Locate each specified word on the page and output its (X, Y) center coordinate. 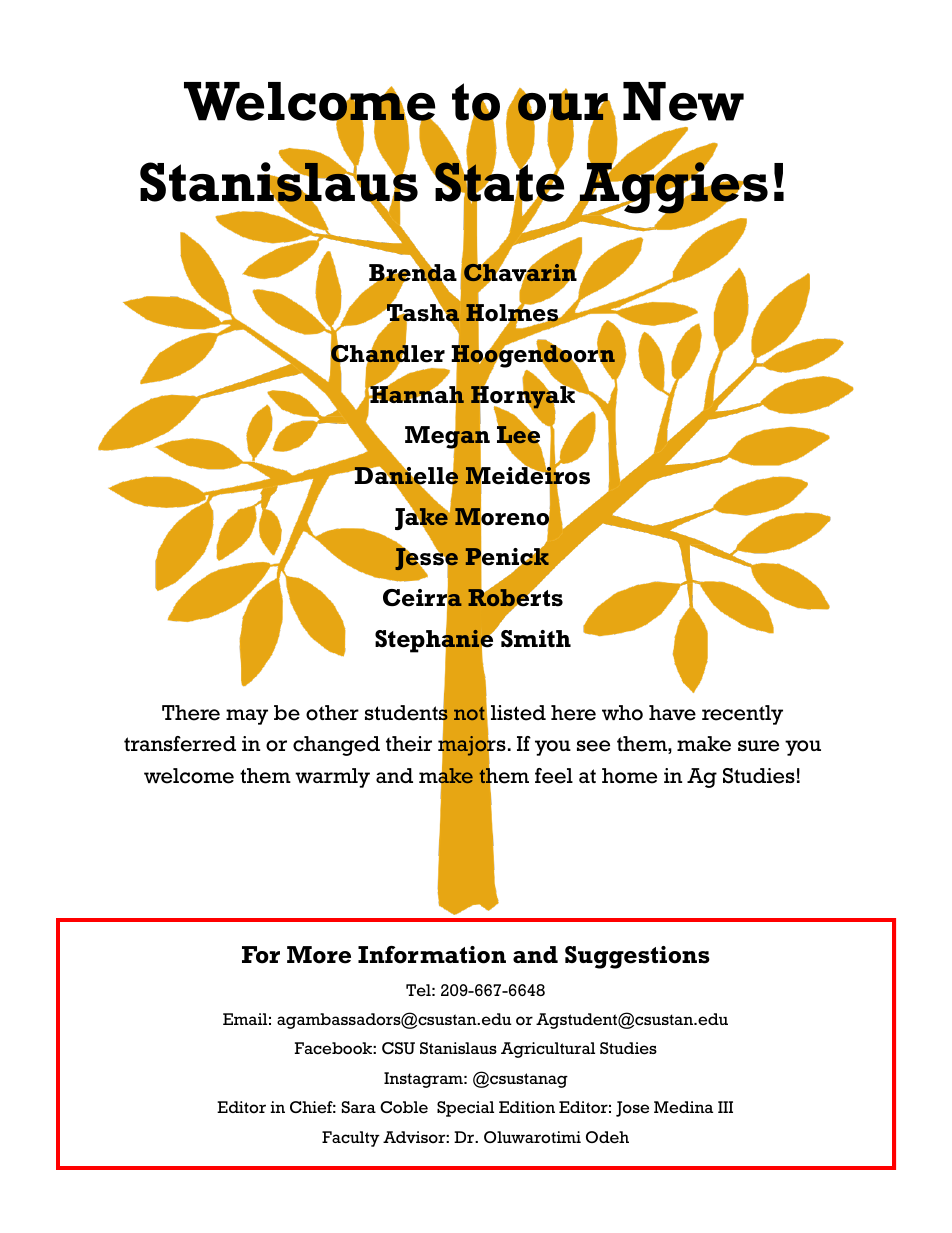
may (247, 717)
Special (465, 1109)
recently (742, 715)
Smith (536, 638)
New (683, 101)
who (622, 713)
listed (518, 713)
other (332, 713)
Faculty (351, 1139)
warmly (332, 778)
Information (432, 955)
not (470, 712)
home (629, 776)
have (672, 713)
